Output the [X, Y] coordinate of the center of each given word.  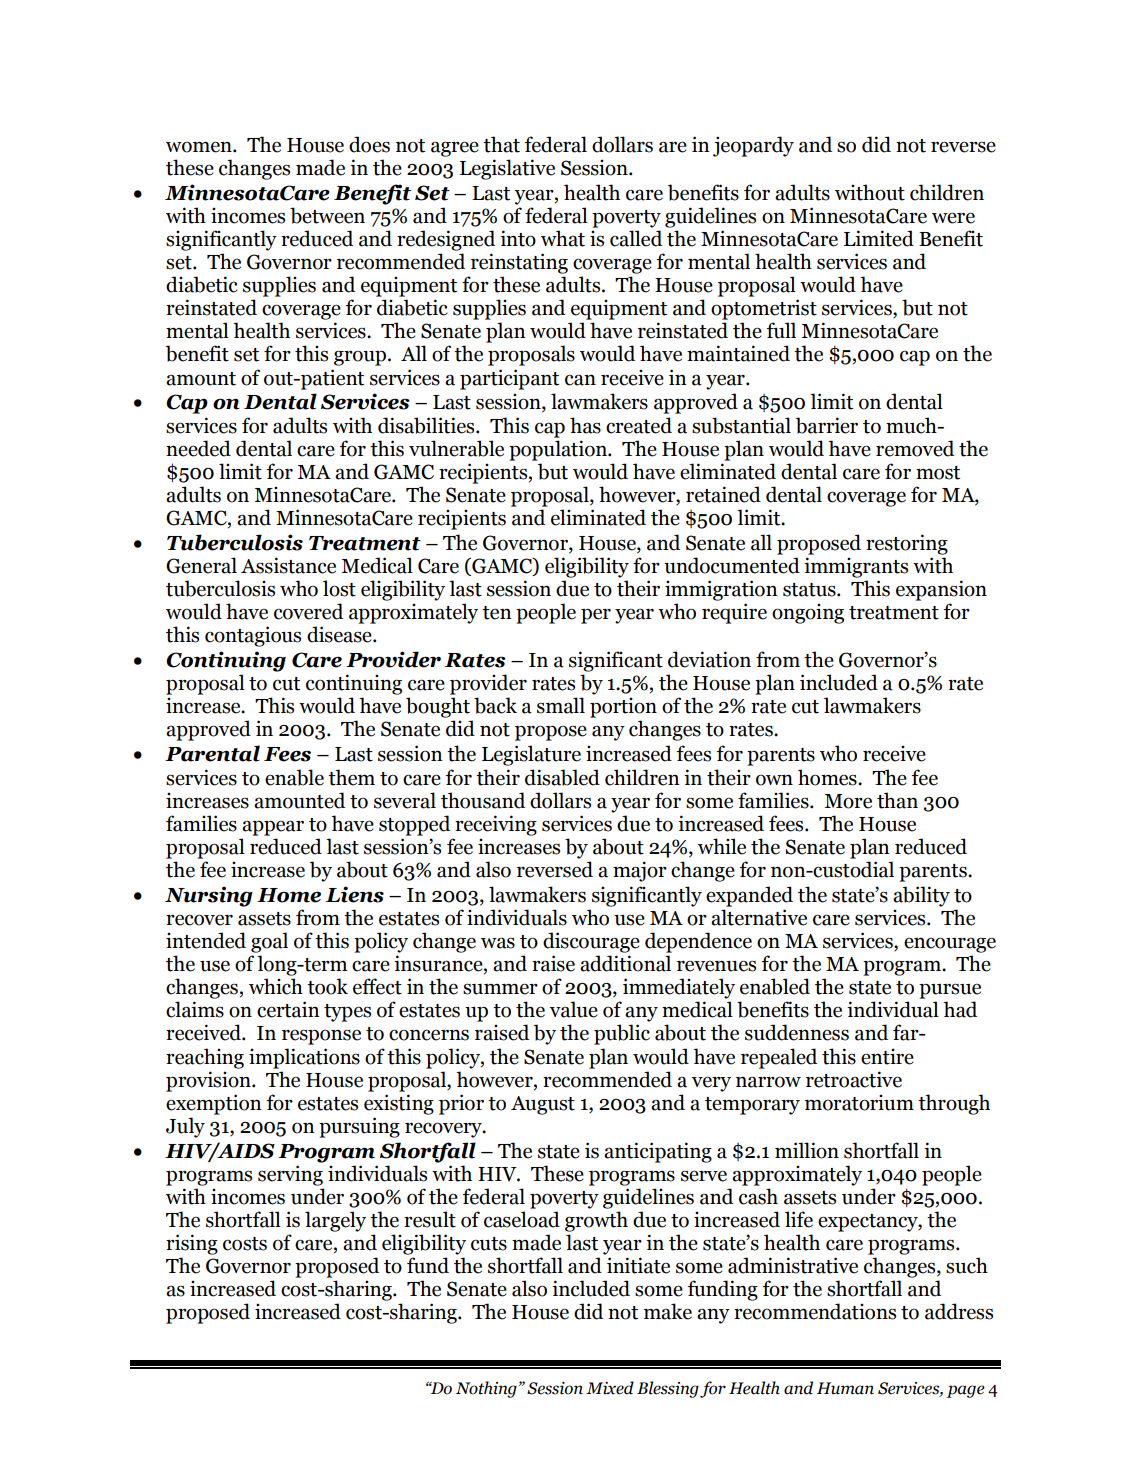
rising [192, 1244]
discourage [591, 942]
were [953, 218]
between [327, 215]
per [596, 616]
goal [269, 942]
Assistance [288, 565]
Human [845, 1388]
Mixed [610, 1388]
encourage [950, 945]
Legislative [507, 169]
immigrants [856, 567]
